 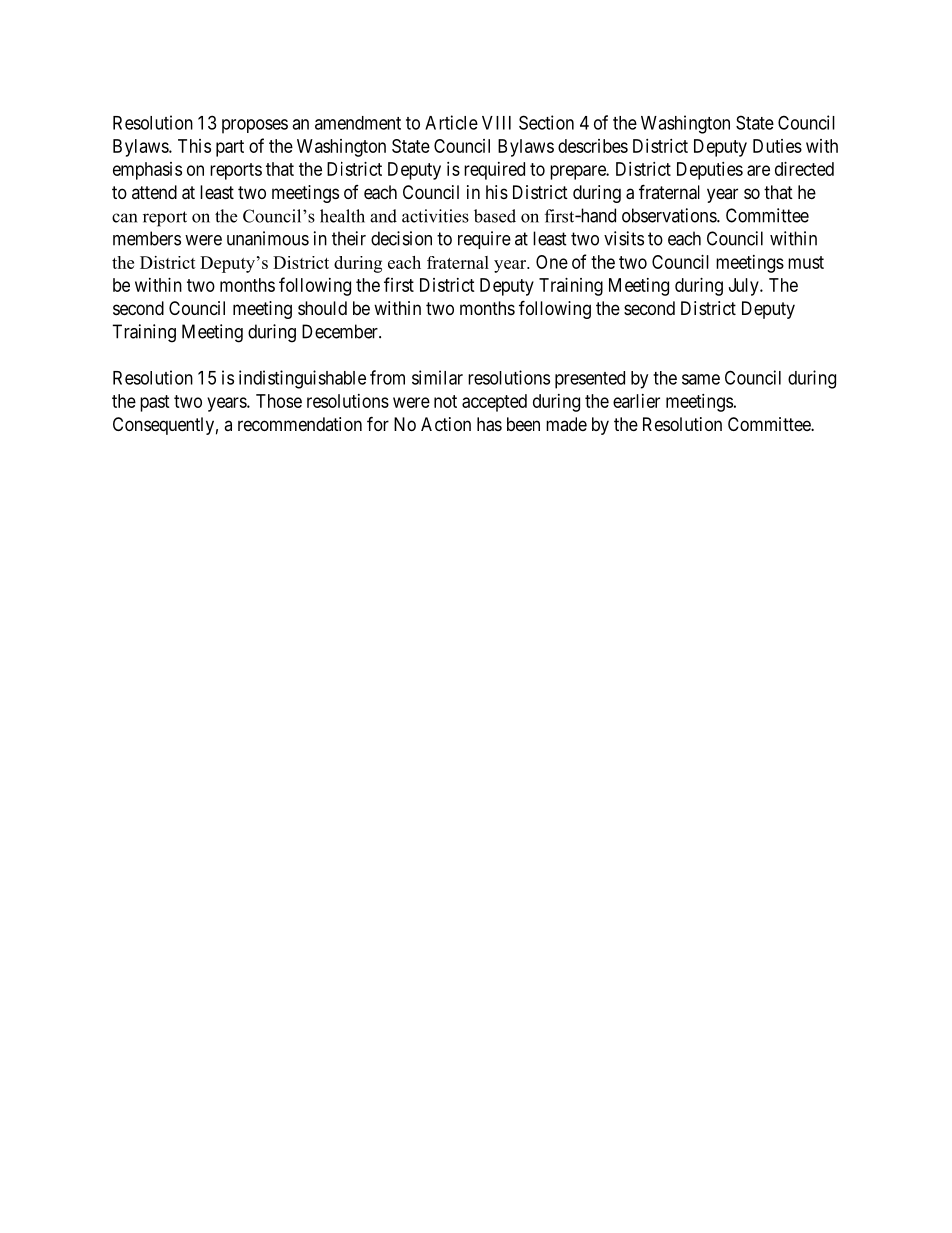 I want to click on past, so click(x=155, y=403).
